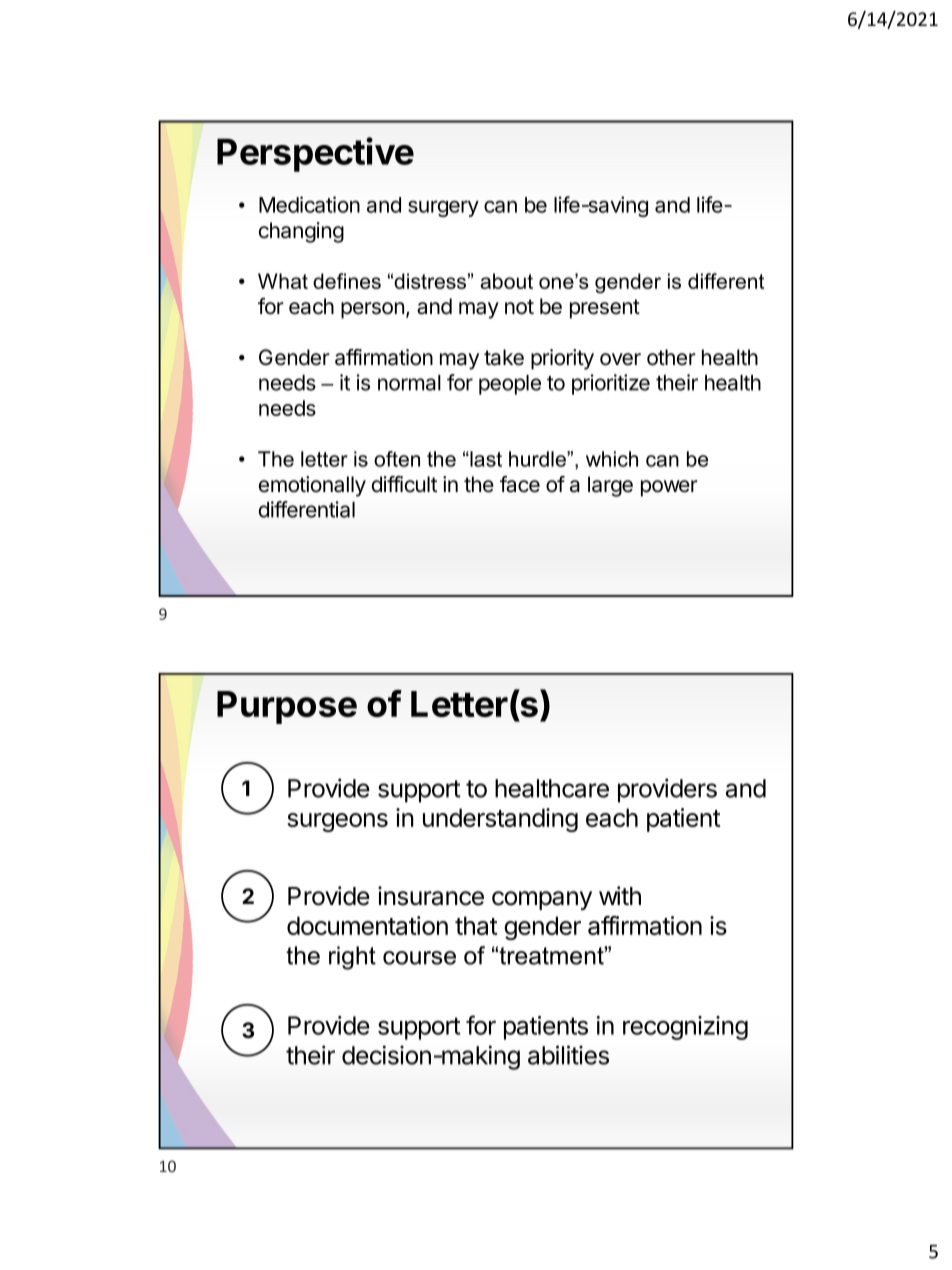 Image resolution: width=952 pixels, height=1270 pixels. I want to click on right, so click(352, 958).
